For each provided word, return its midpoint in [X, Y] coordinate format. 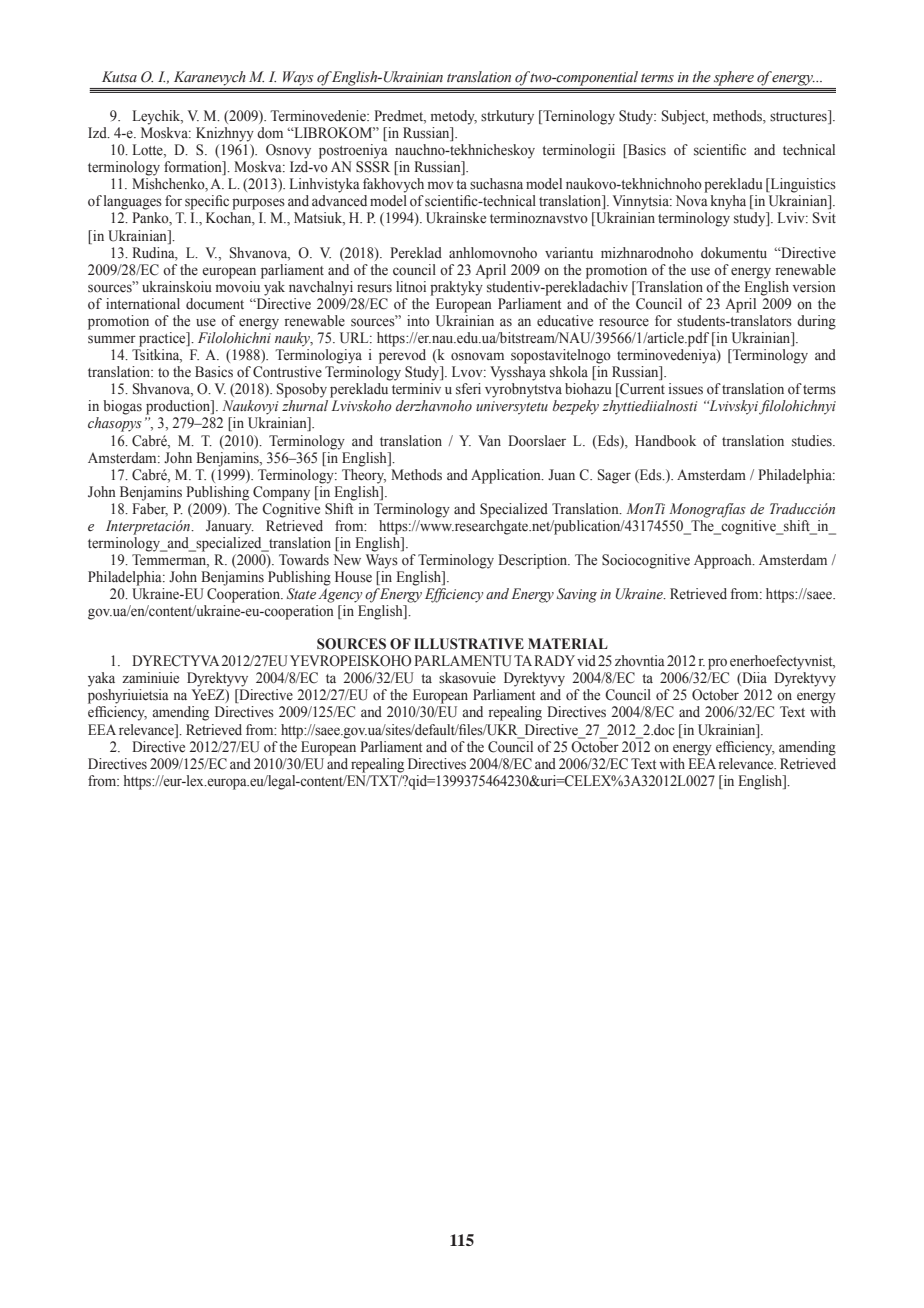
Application [507, 476]
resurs [374, 288]
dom [270, 133]
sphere [734, 78]
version [814, 287]
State [301, 594]
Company [281, 493]
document [215, 304]
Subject [685, 117]
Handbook [665, 441]
